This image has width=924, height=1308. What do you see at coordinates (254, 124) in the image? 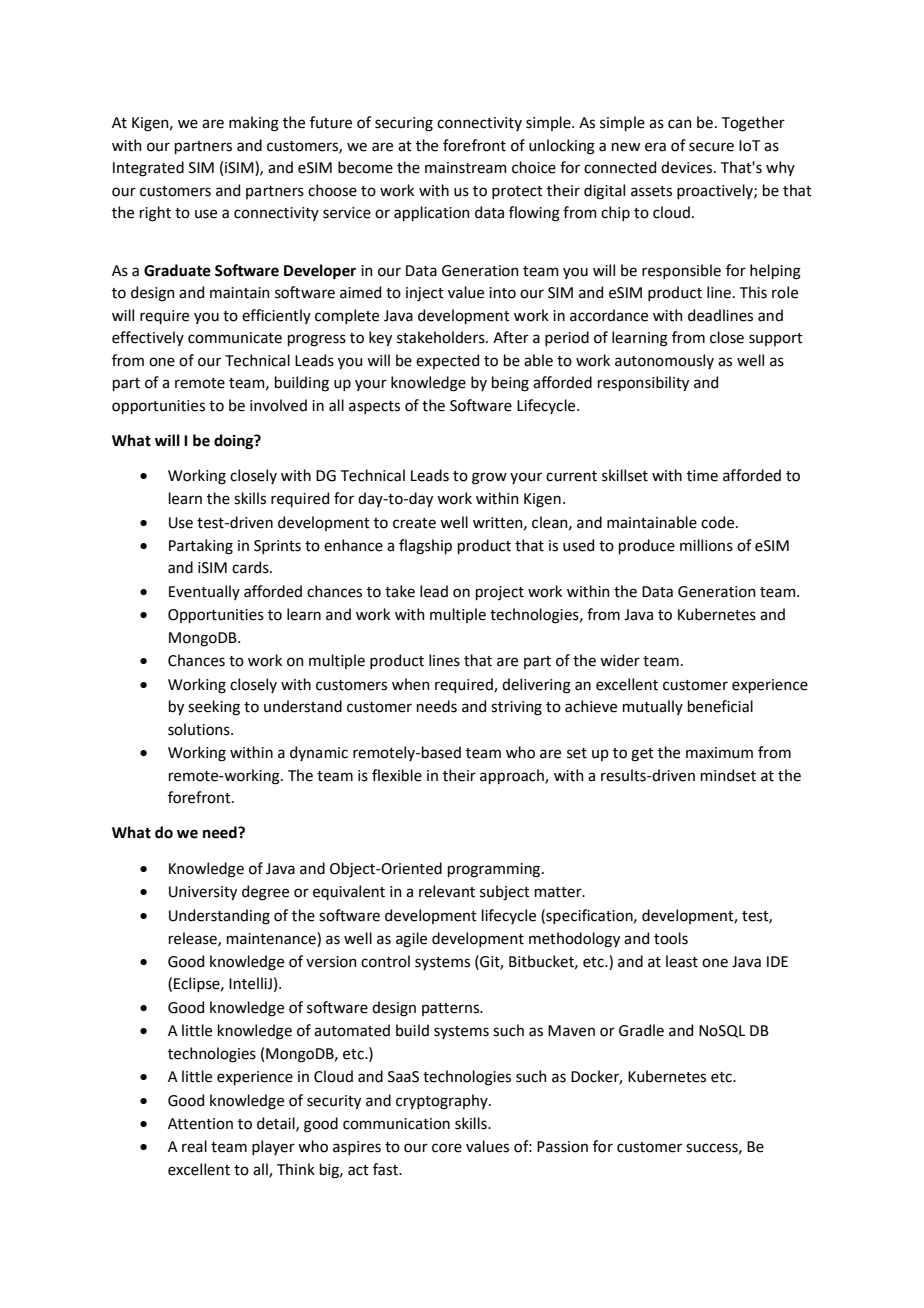
I see `making` at bounding box center [254, 124].
